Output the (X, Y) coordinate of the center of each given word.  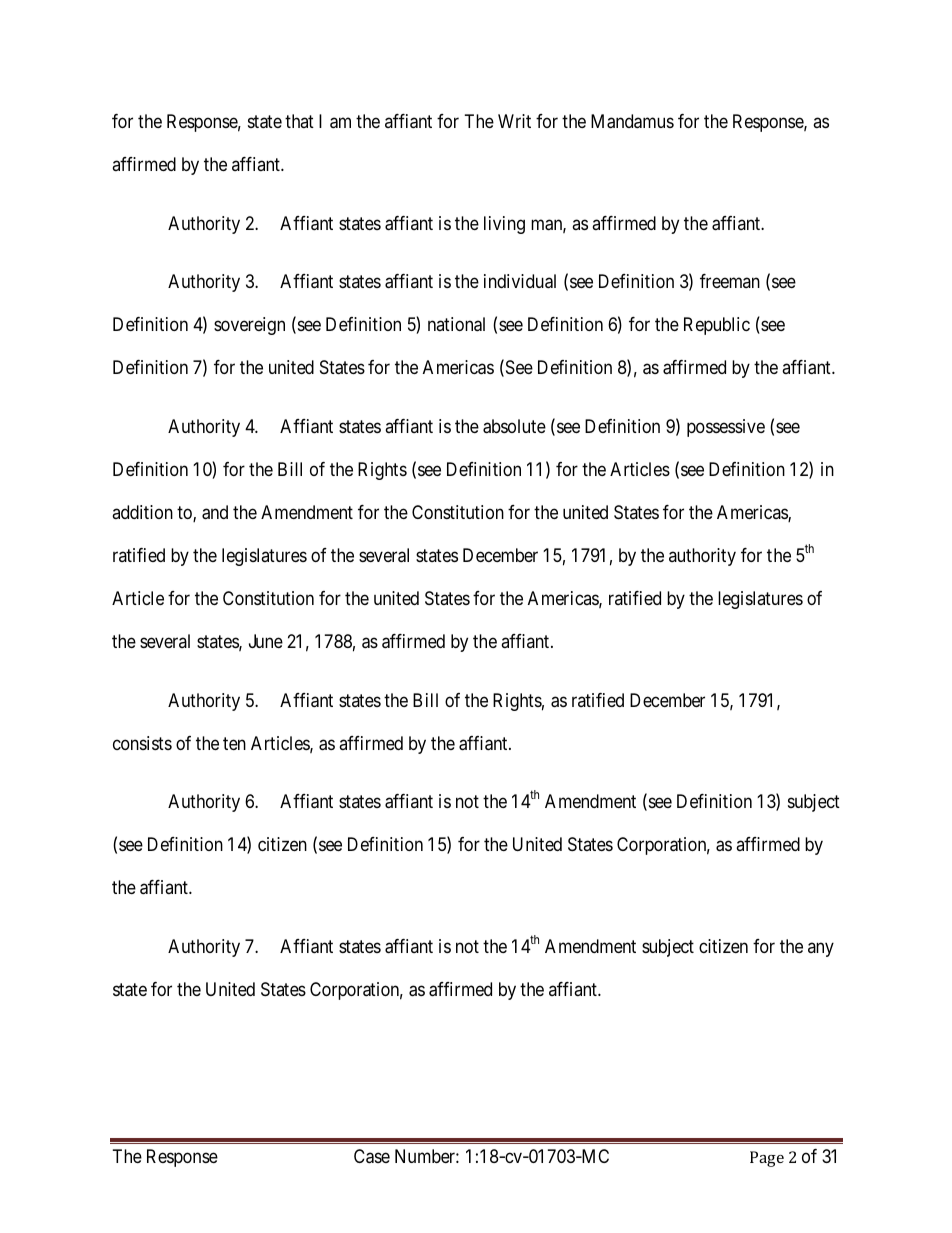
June (266, 641)
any (821, 949)
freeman (730, 281)
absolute (514, 426)
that (299, 121)
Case (372, 1156)
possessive (726, 428)
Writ (514, 121)
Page (767, 1159)
